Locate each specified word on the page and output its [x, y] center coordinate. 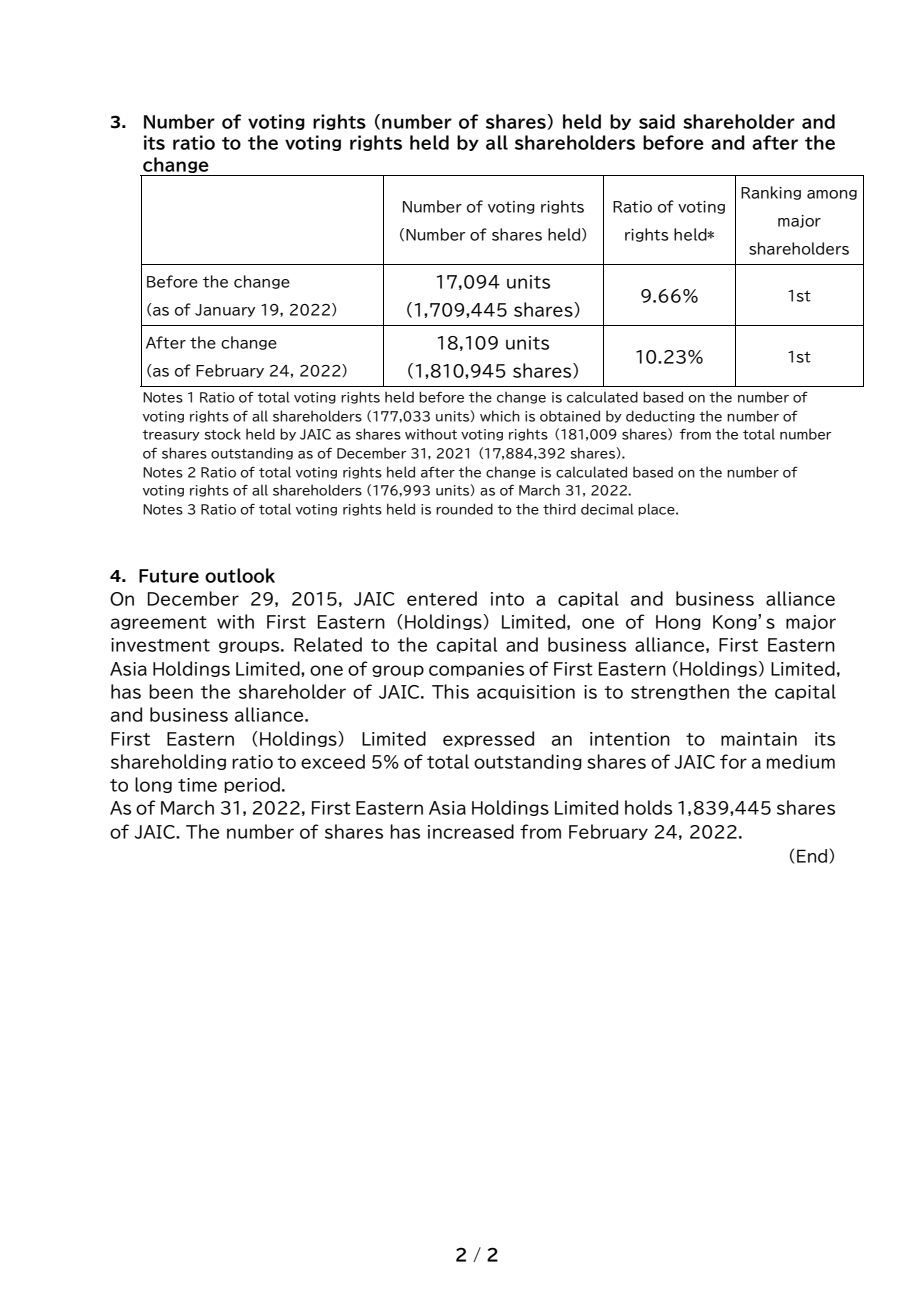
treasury [171, 435]
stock [222, 434]
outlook [240, 575]
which [500, 416]
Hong [678, 622]
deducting [660, 416]
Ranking [771, 193]
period [252, 785]
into [507, 599]
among [832, 195]
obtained [570, 416]
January [225, 310]
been [171, 691]
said [657, 121]
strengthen [680, 692]
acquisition [526, 692]
